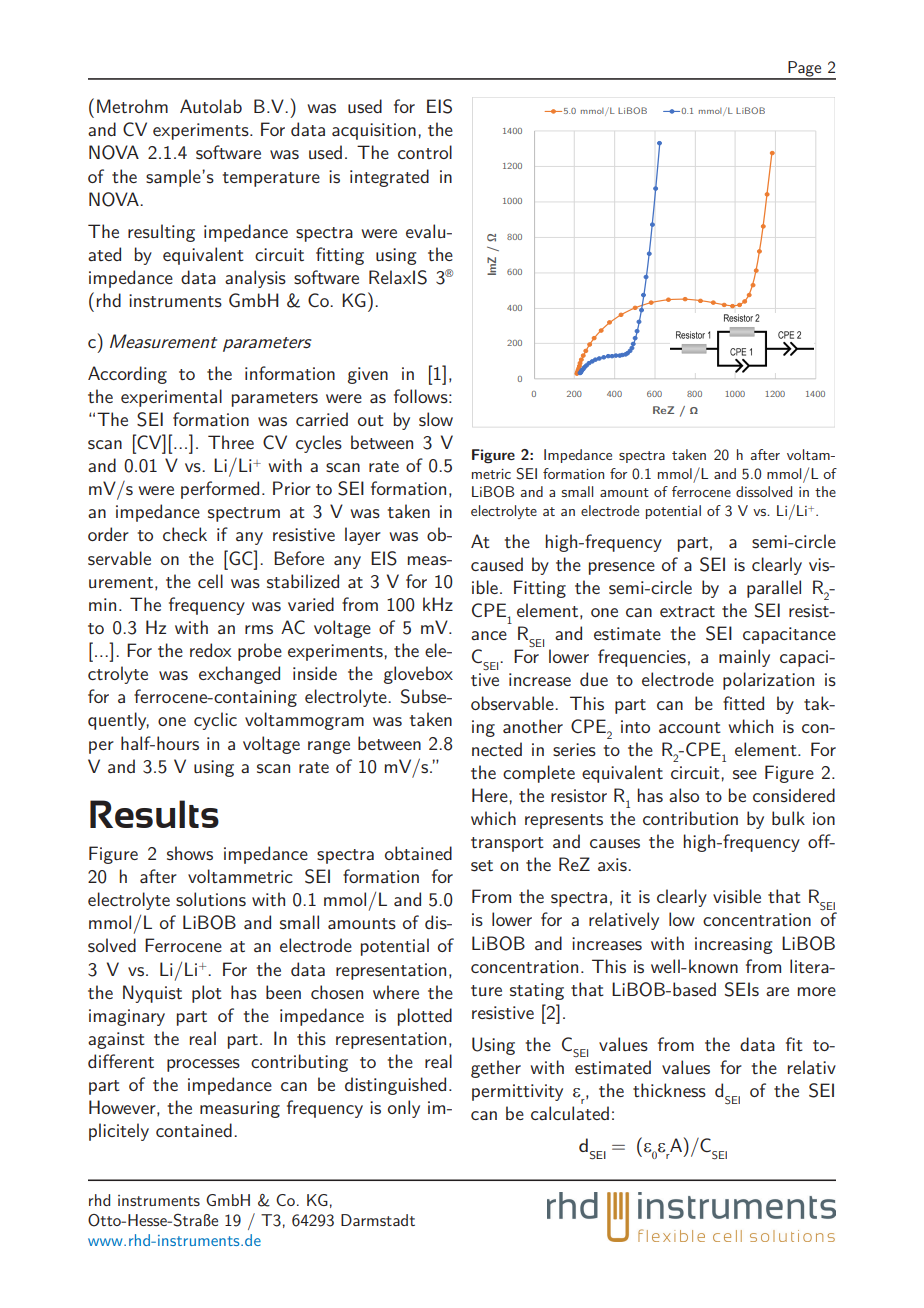 This page has width=924, height=1308. What do you see at coordinates (622, 568) in the page?
I see `presence` at bounding box center [622, 568].
